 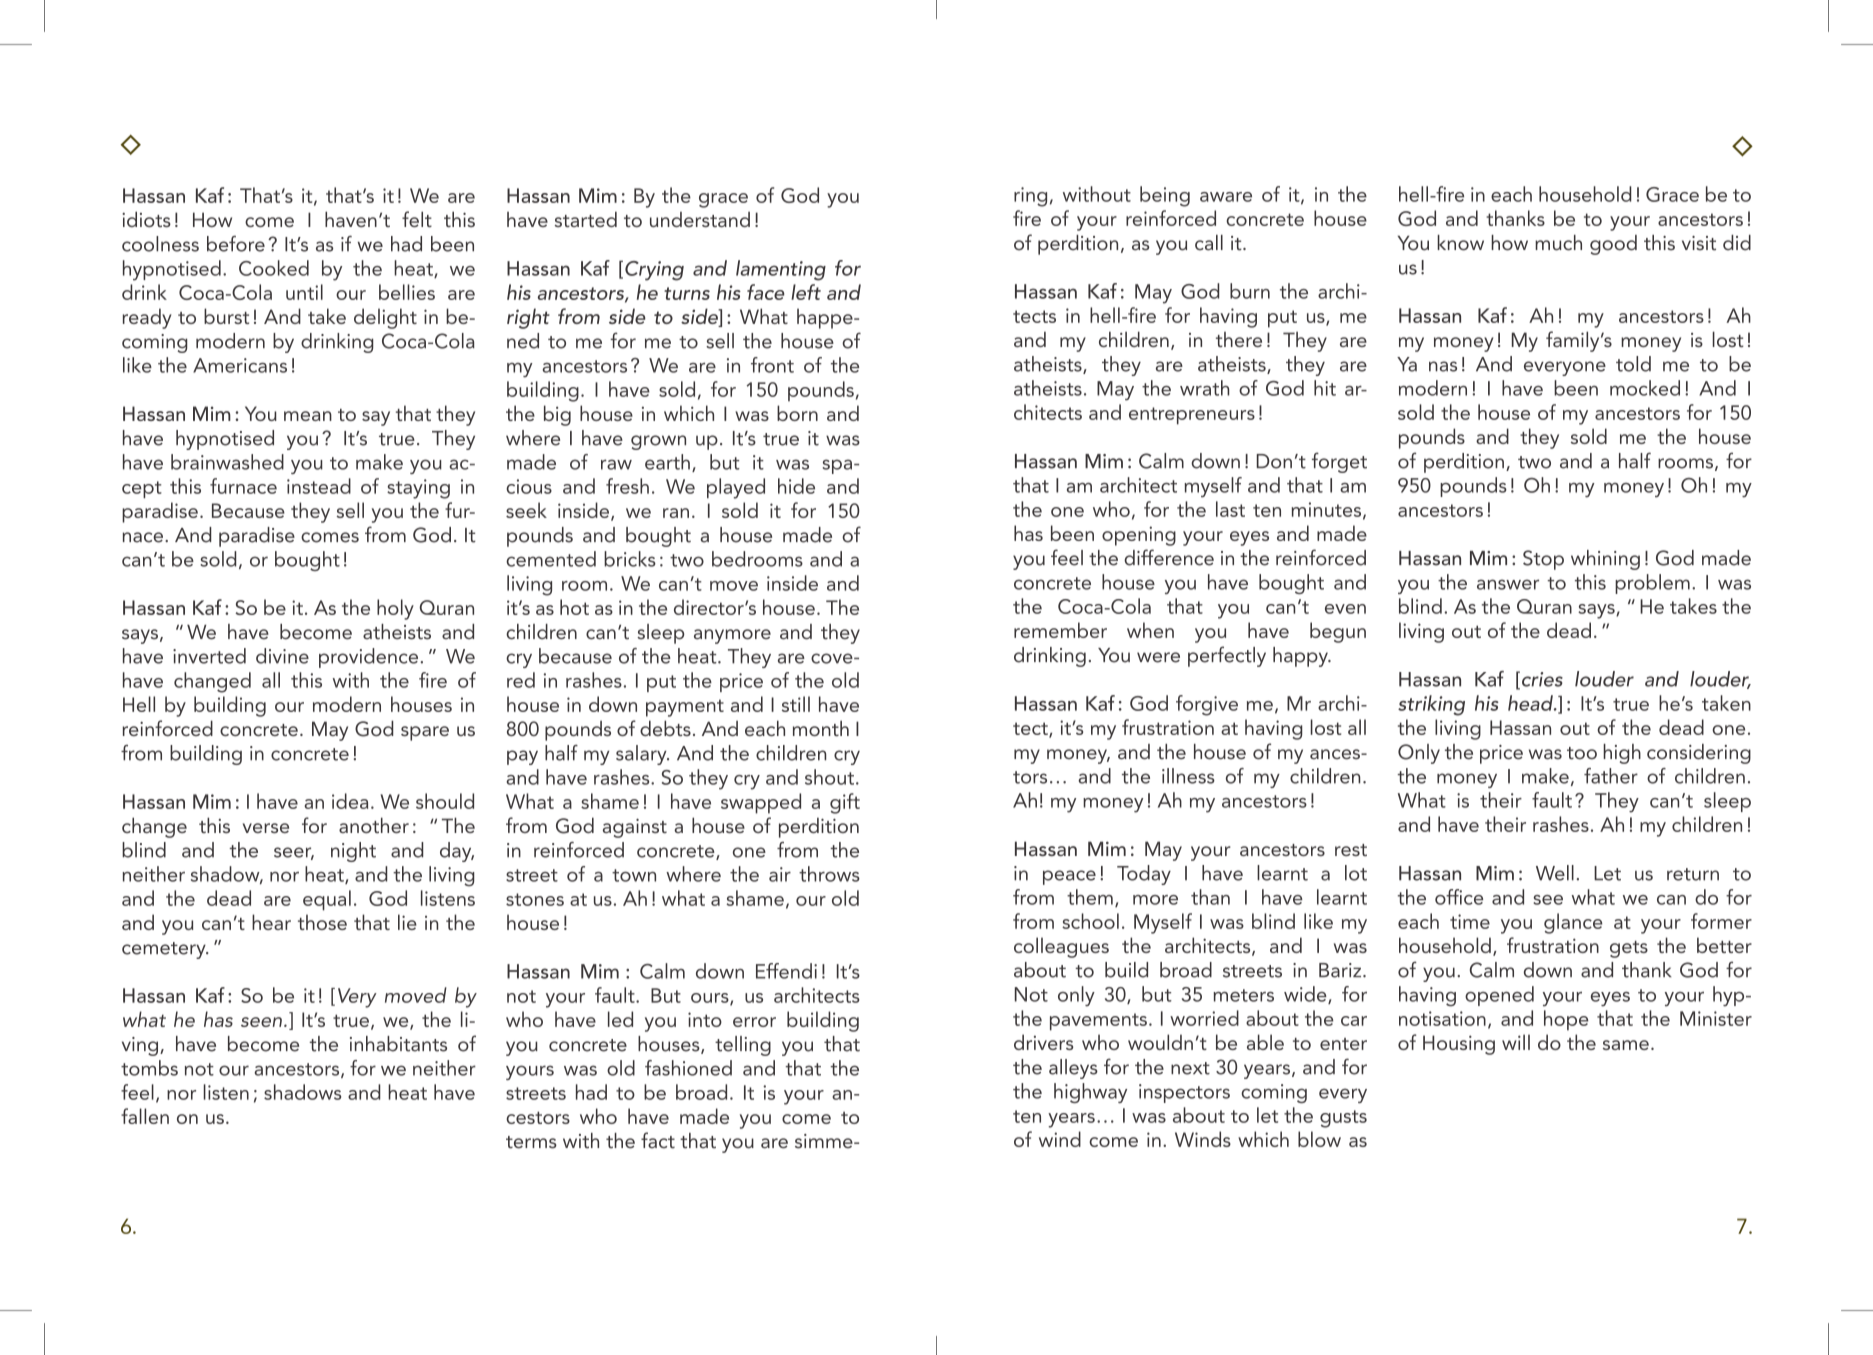 I want to click on remember, so click(x=1060, y=630).
